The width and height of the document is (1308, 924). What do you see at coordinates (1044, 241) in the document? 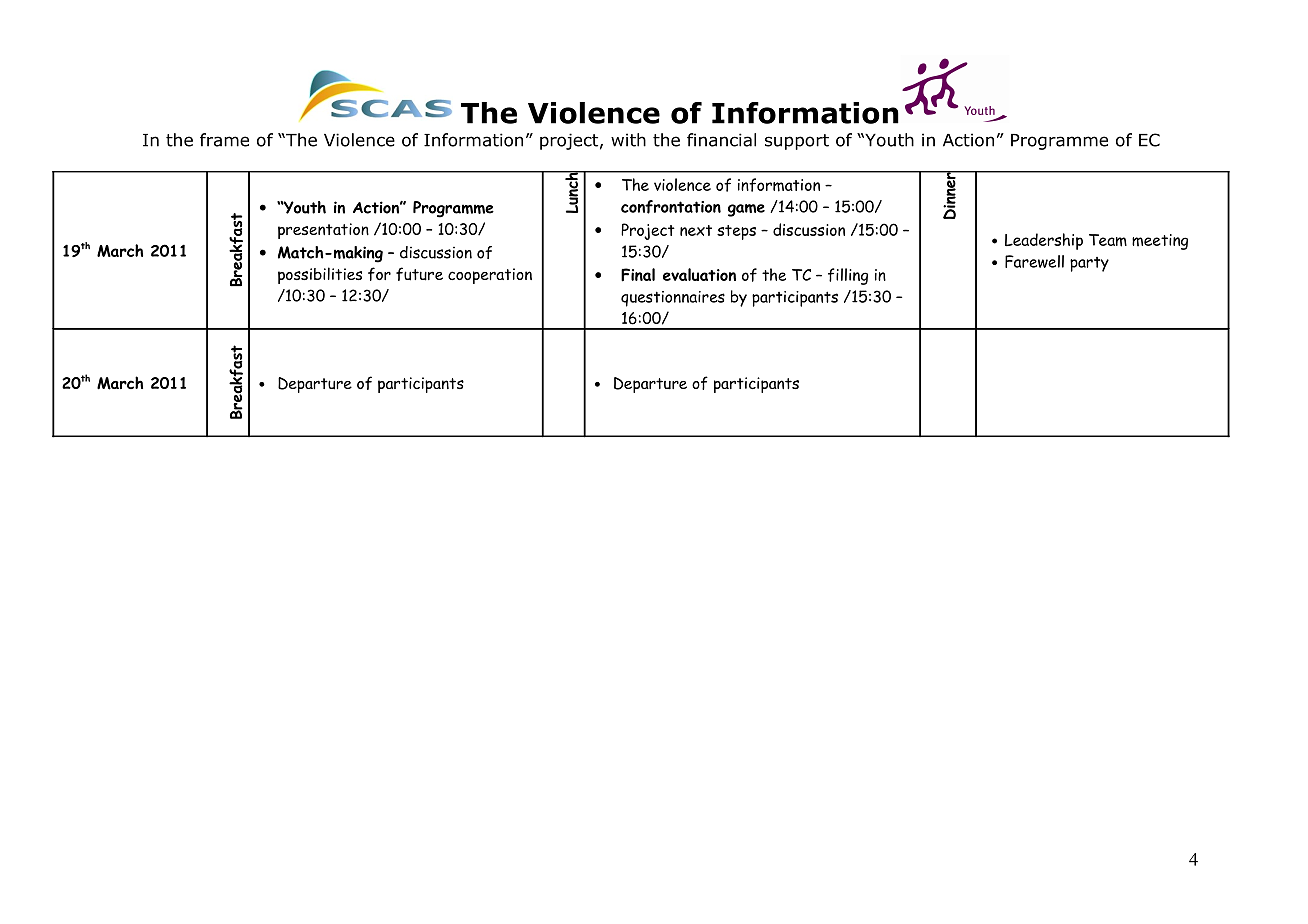
I see `Leadership` at bounding box center [1044, 241].
